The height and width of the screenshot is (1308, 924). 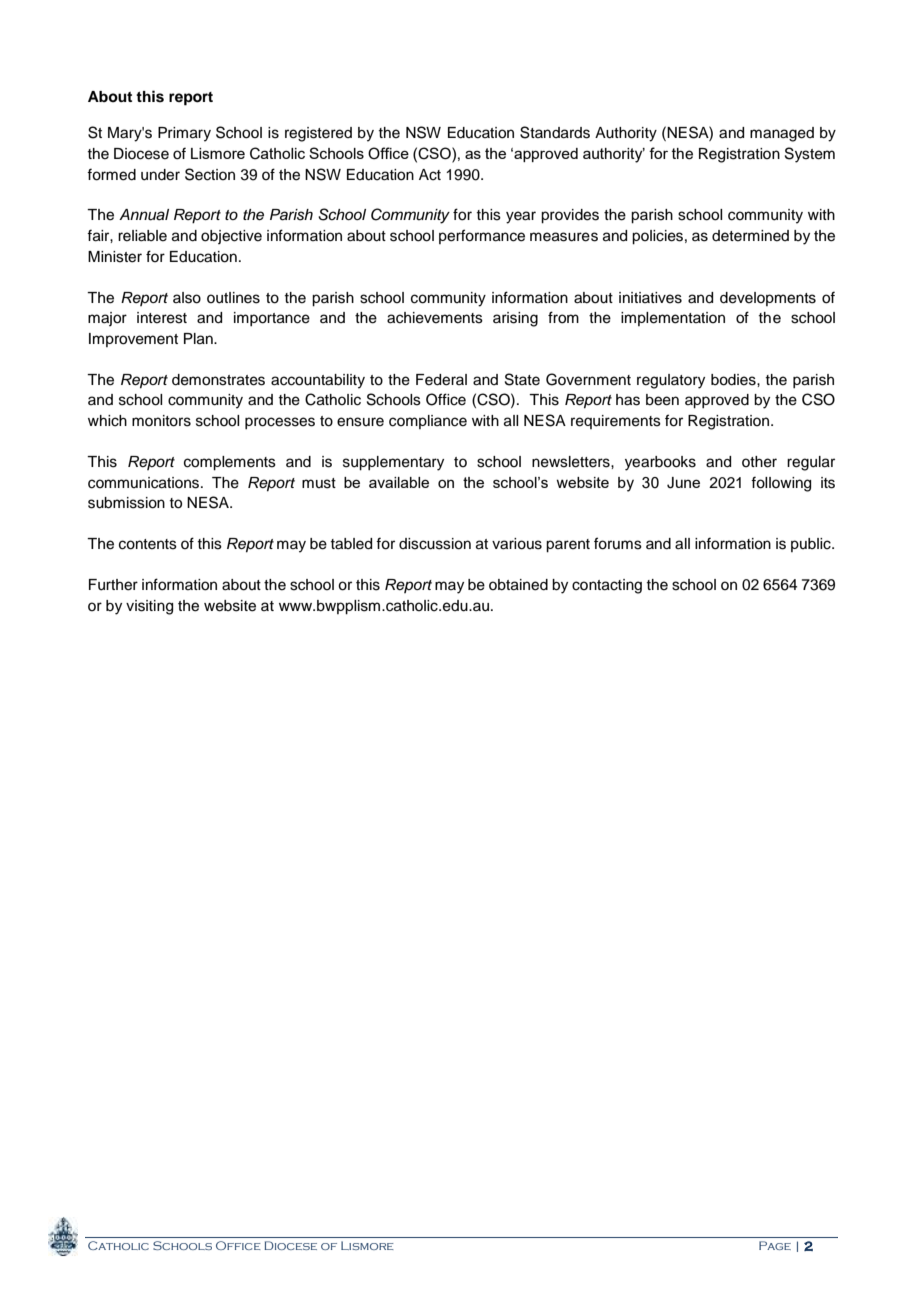 I want to click on compliance, so click(x=428, y=422).
